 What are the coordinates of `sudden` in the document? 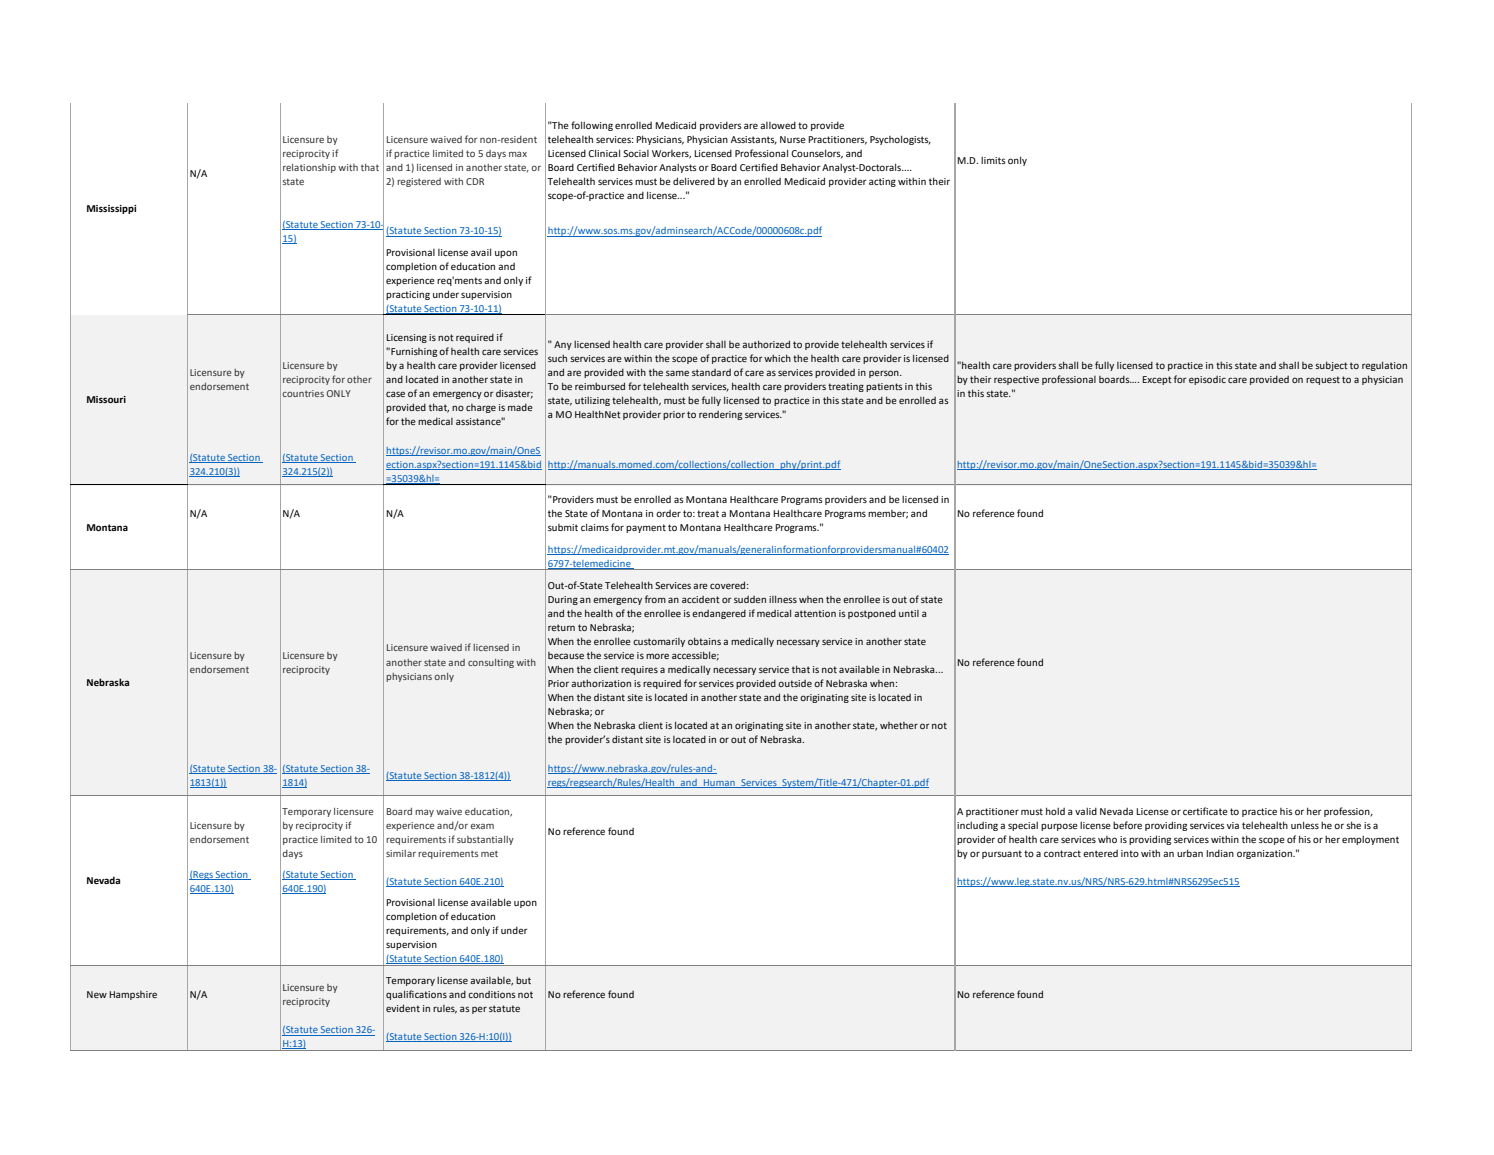 It's located at (750, 599).
